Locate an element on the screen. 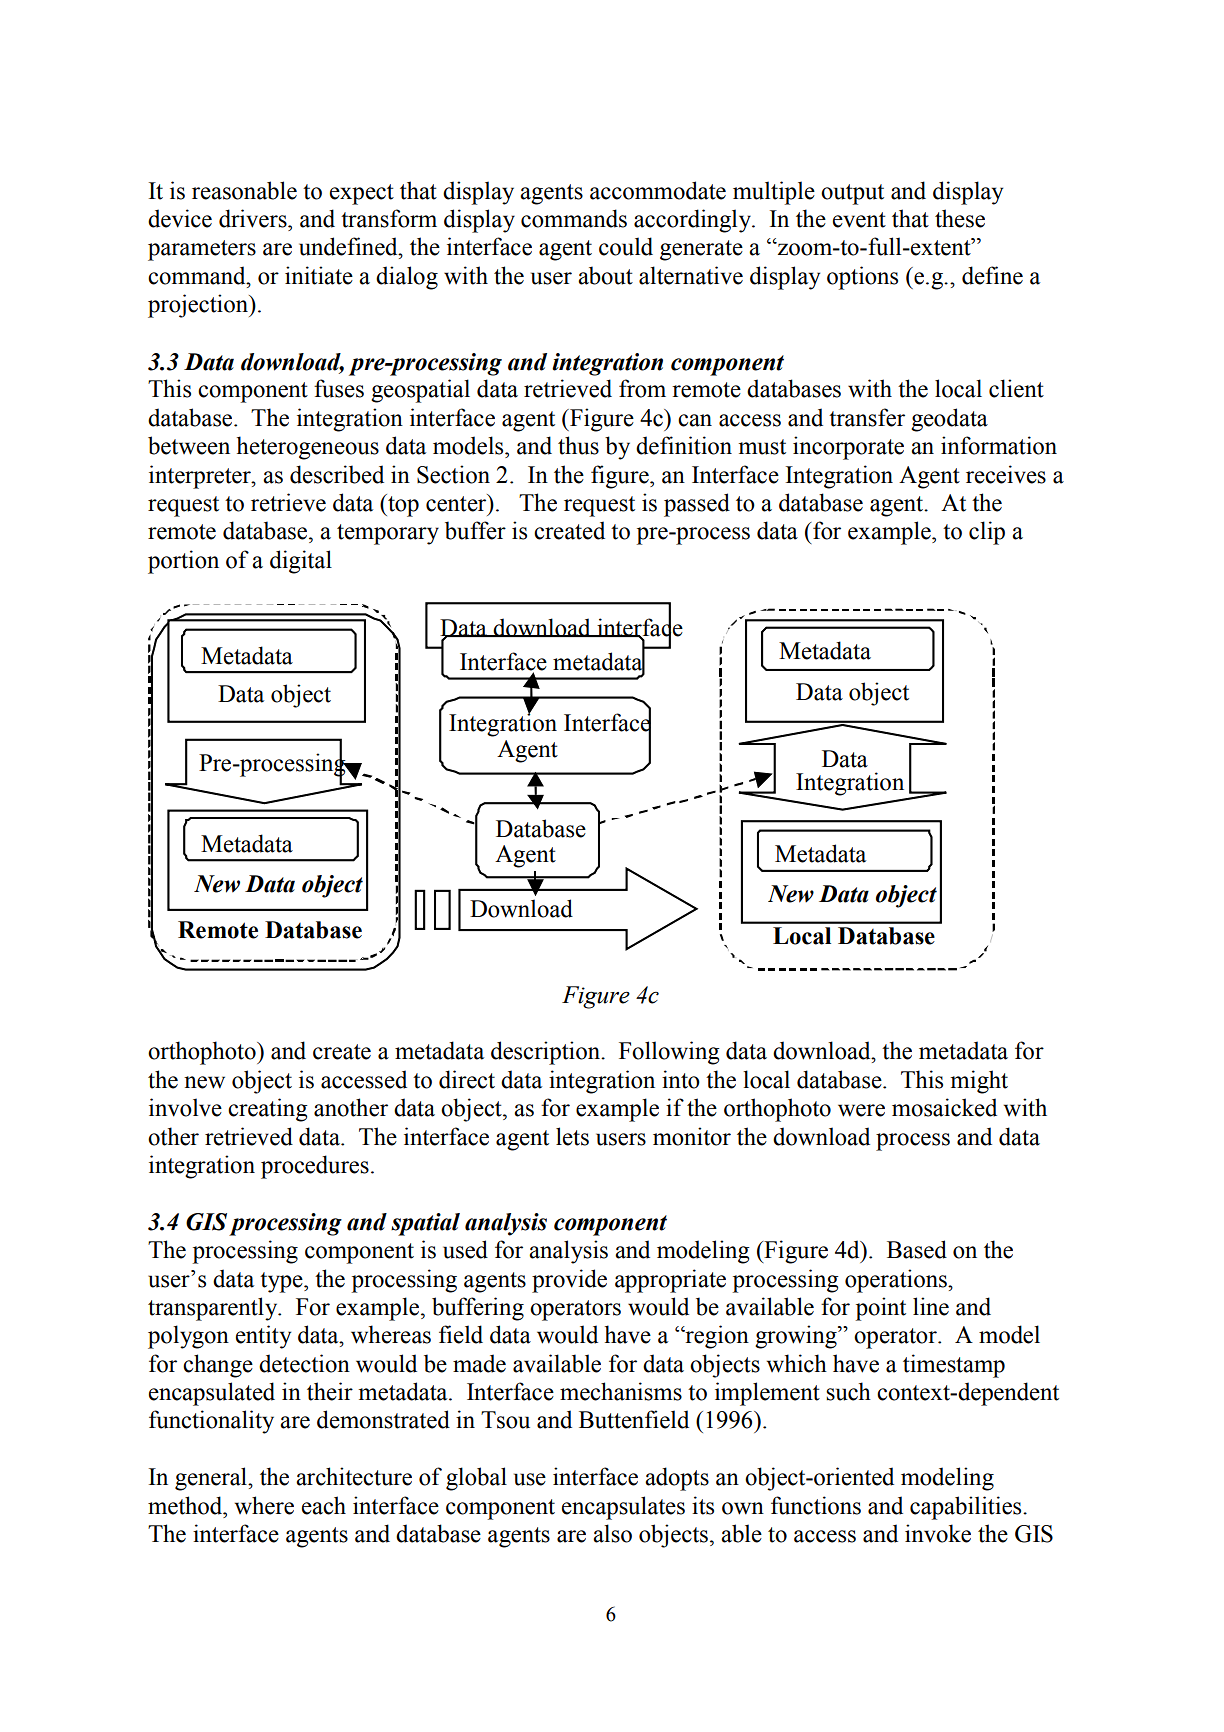 The height and width of the screenshot is (1732, 1224). digital is located at coordinates (301, 562).
